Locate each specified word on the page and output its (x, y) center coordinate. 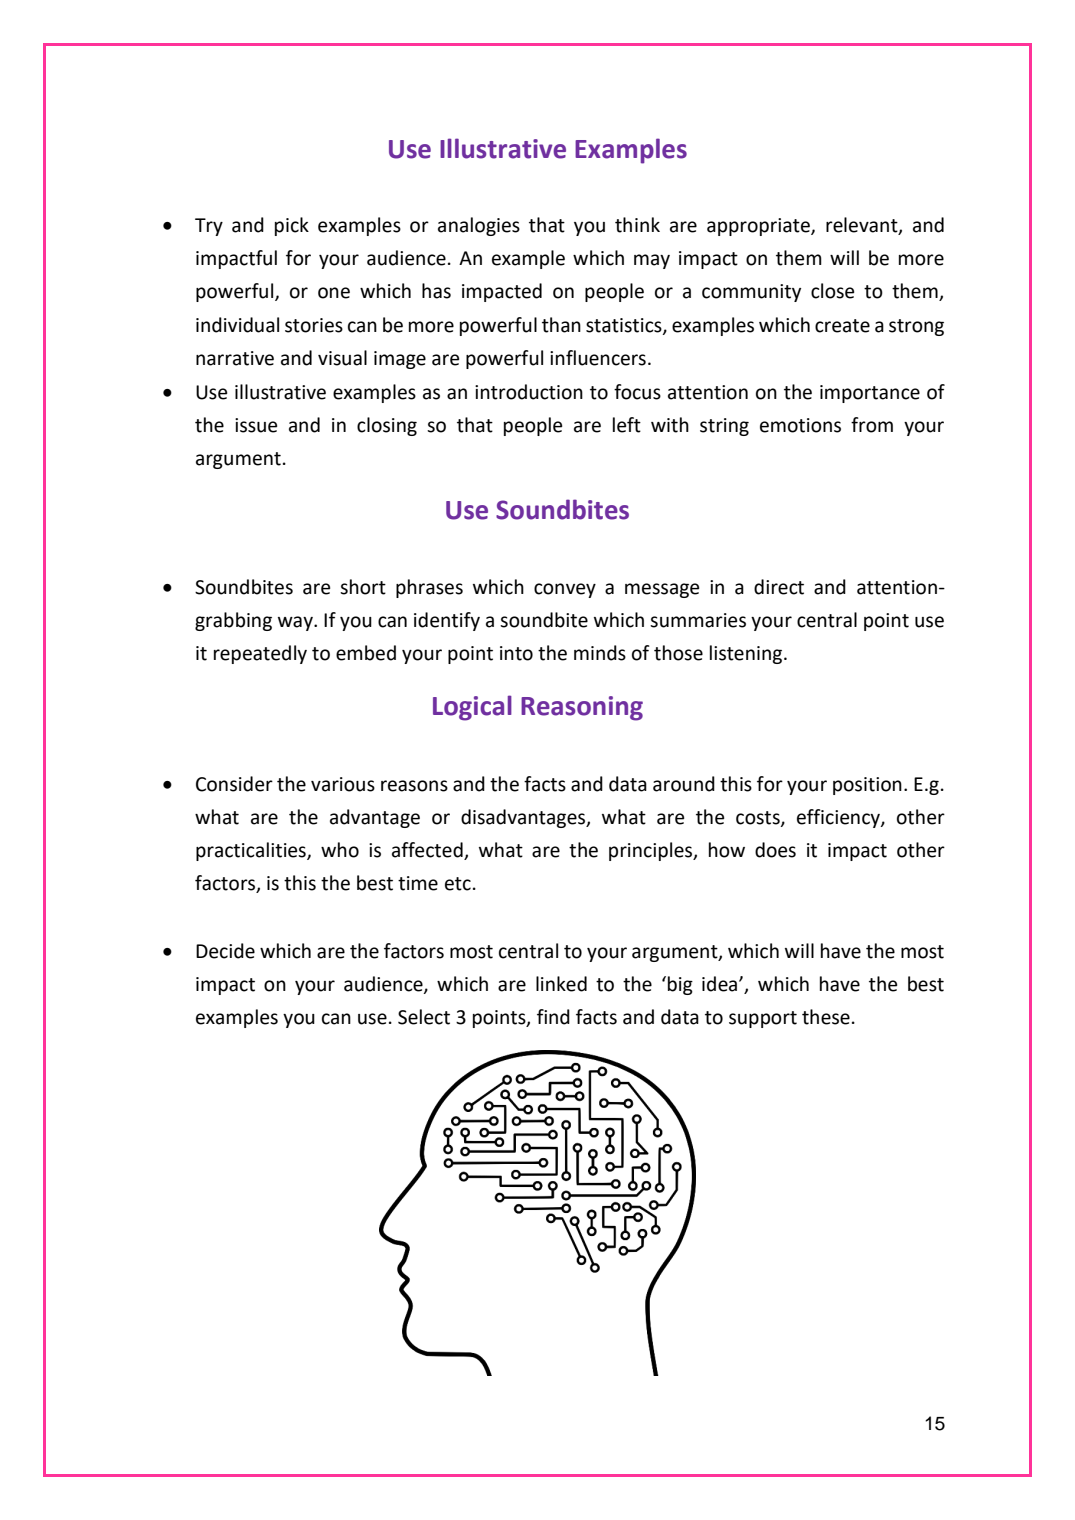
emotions (800, 425)
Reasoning (582, 708)
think (637, 225)
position (867, 786)
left (627, 425)
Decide (225, 951)
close (832, 291)
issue (256, 425)
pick (292, 226)
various (343, 784)
